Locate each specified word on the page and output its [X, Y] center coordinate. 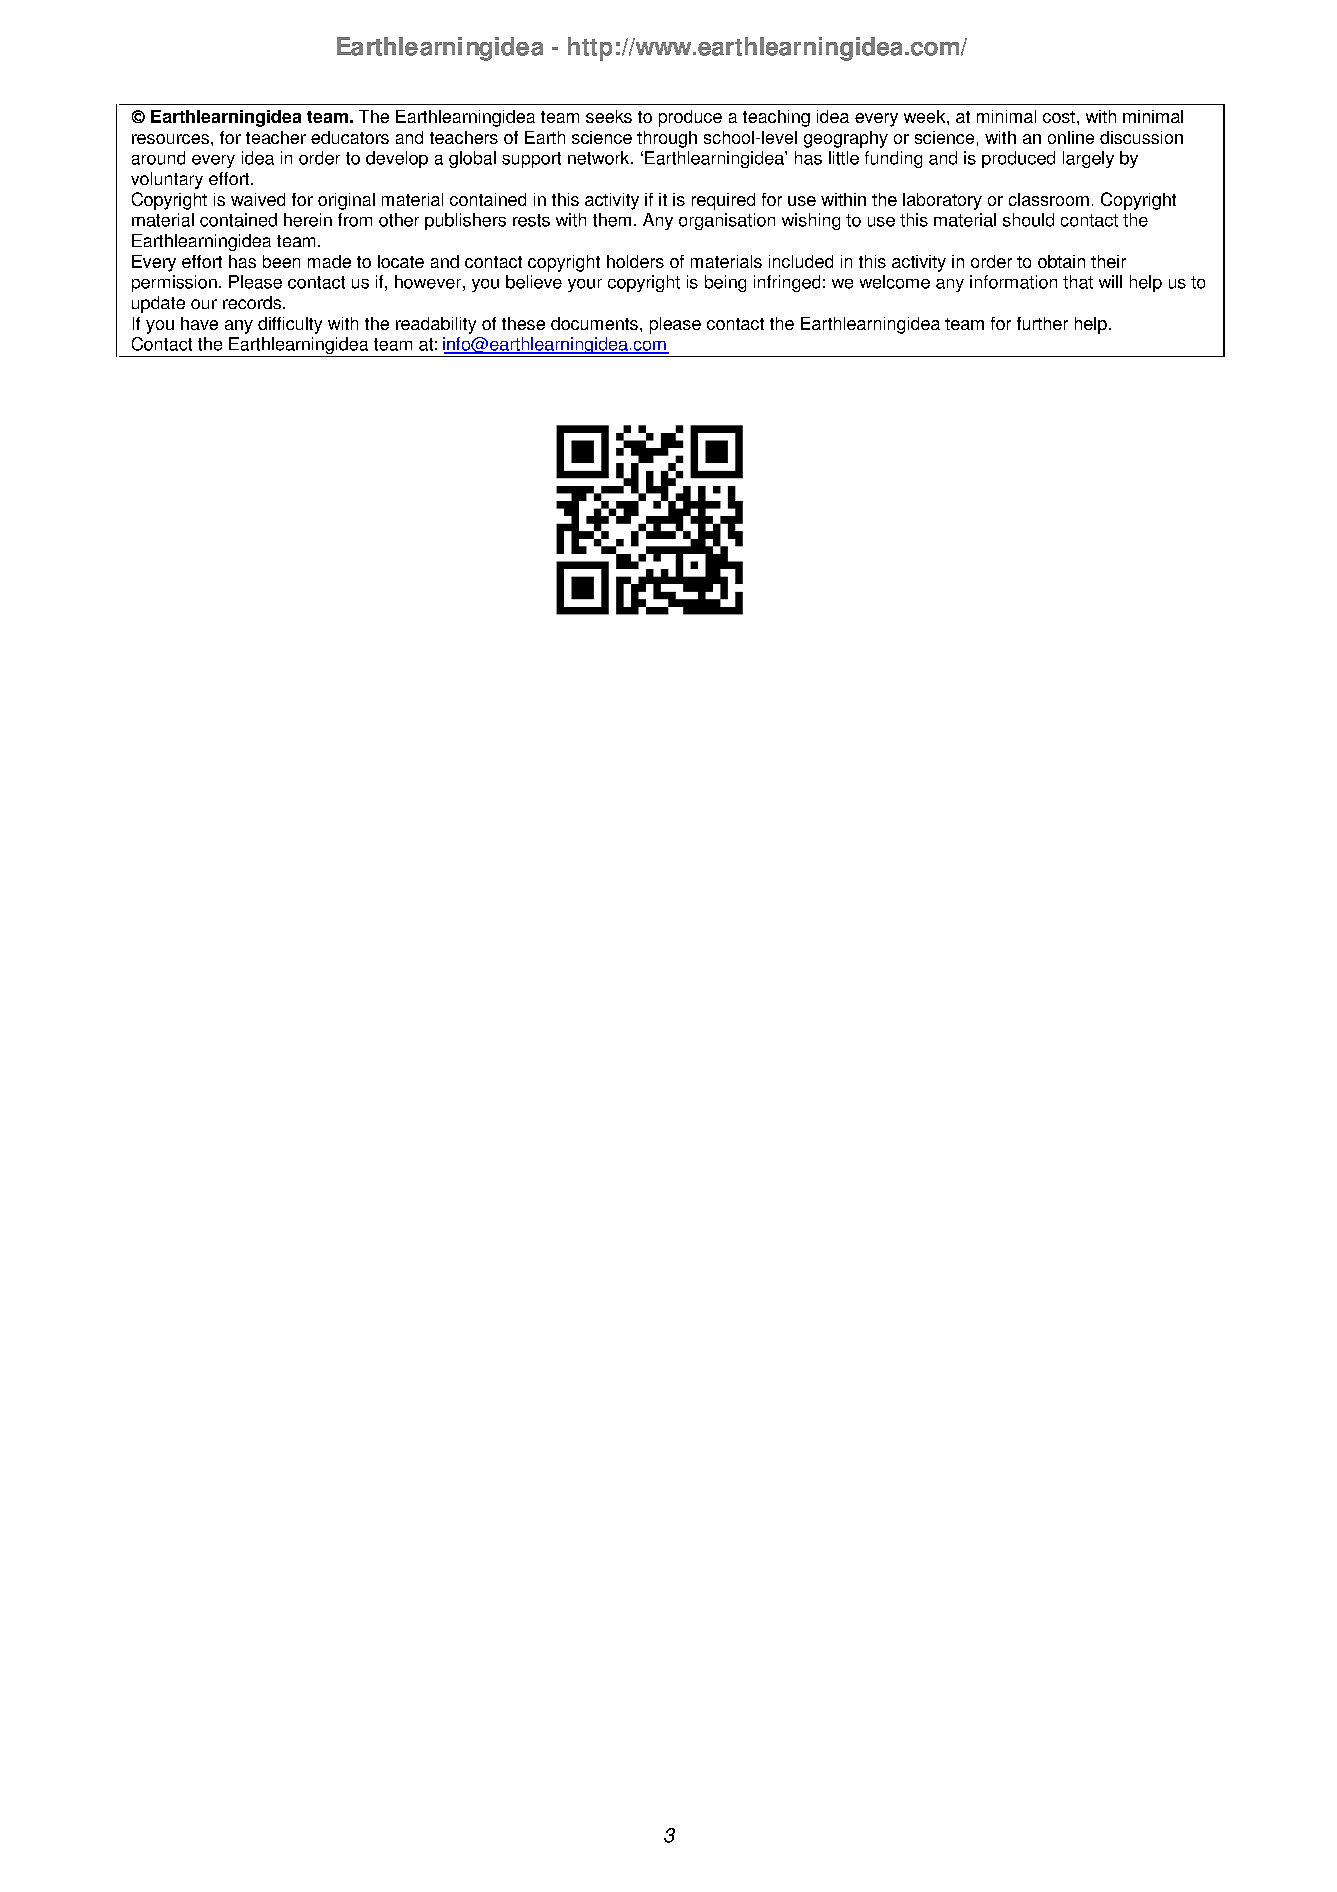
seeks [609, 116]
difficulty [290, 325]
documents [594, 323]
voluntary [167, 180]
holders [635, 261]
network [600, 158]
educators [350, 137]
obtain [1061, 261]
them [612, 220]
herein [308, 220]
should [1028, 220]
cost [1059, 117]
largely [1088, 159]
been [281, 261]
